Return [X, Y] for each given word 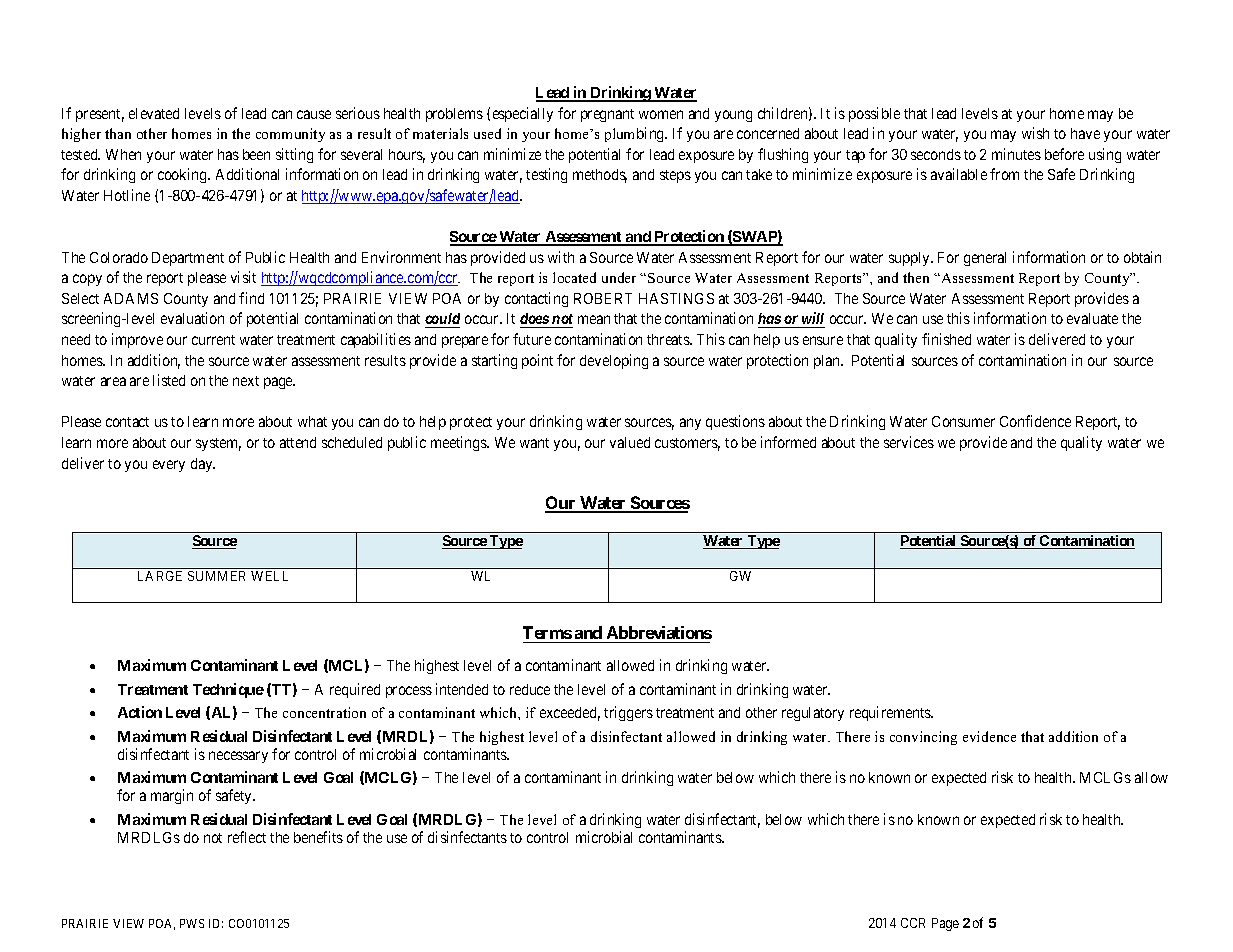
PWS [192, 923]
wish [1035, 133]
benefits [318, 837]
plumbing [636, 134]
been [256, 154]
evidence [989, 736]
